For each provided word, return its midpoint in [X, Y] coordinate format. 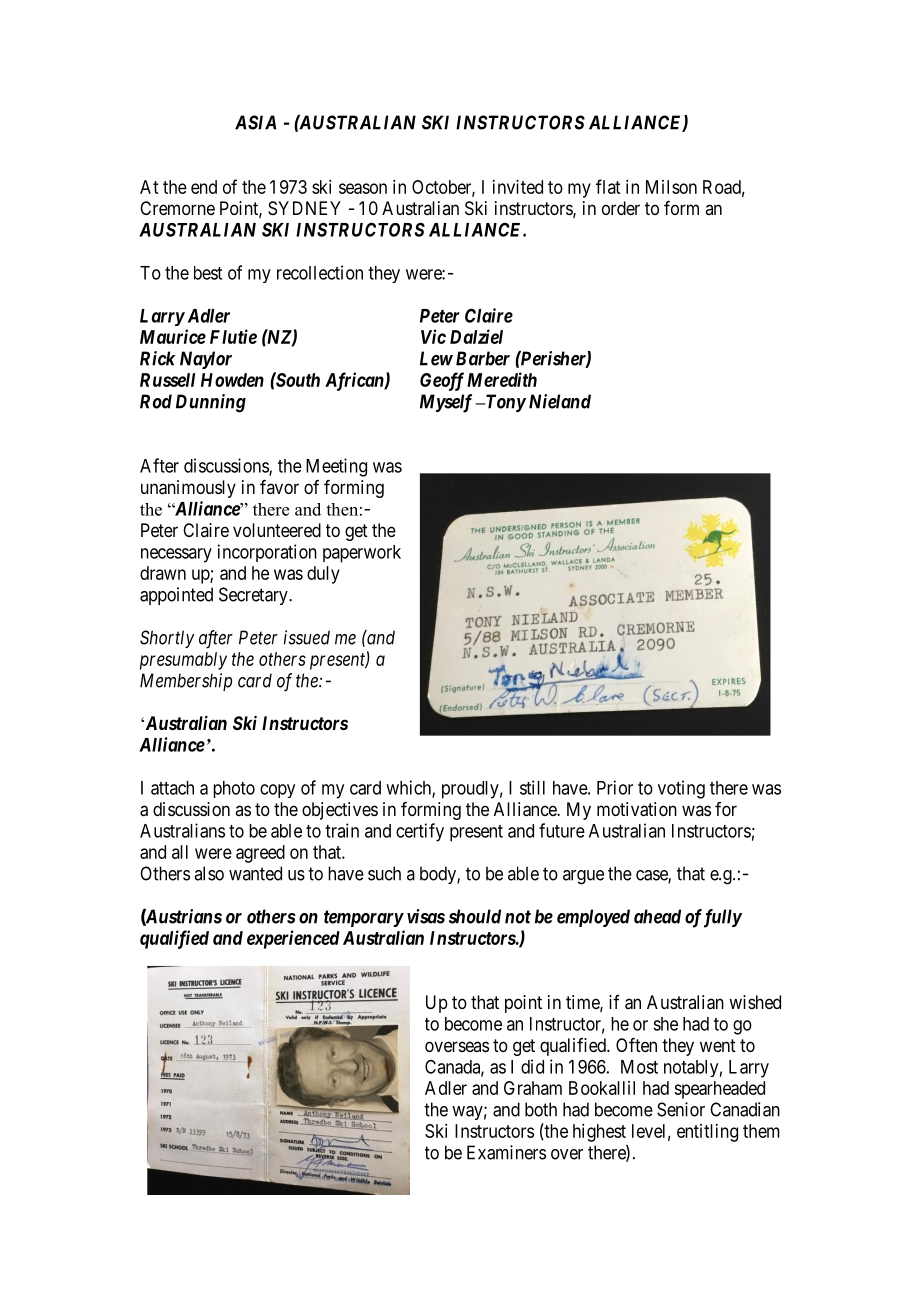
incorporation [267, 553]
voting [681, 789]
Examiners [506, 1152]
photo [234, 789]
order [621, 208]
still [532, 787]
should [475, 916]
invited [518, 187]
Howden [232, 380]
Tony [504, 403]
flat [608, 186]
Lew [436, 358]
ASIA [255, 122]
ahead [657, 916]
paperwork [362, 554]
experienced [293, 939]
